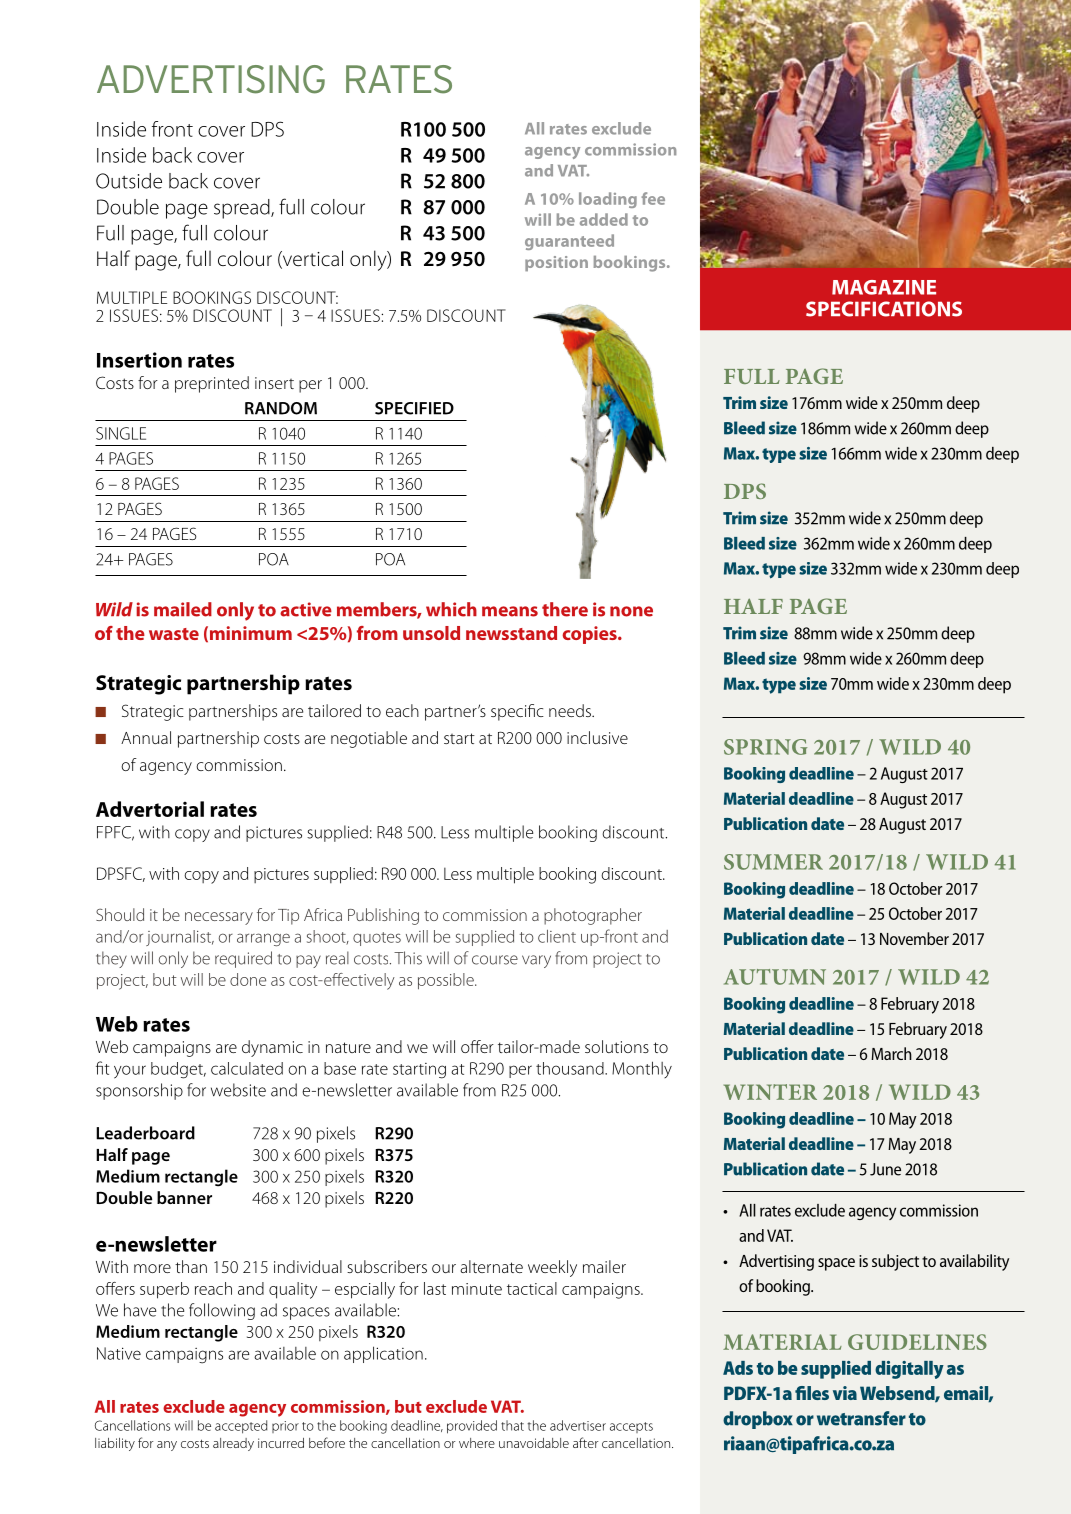 Image resolution: width=1071 pixels, height=1514 pixels. Describe the element at coordinates (243, 209) in the page. I see `spread` at that location.
